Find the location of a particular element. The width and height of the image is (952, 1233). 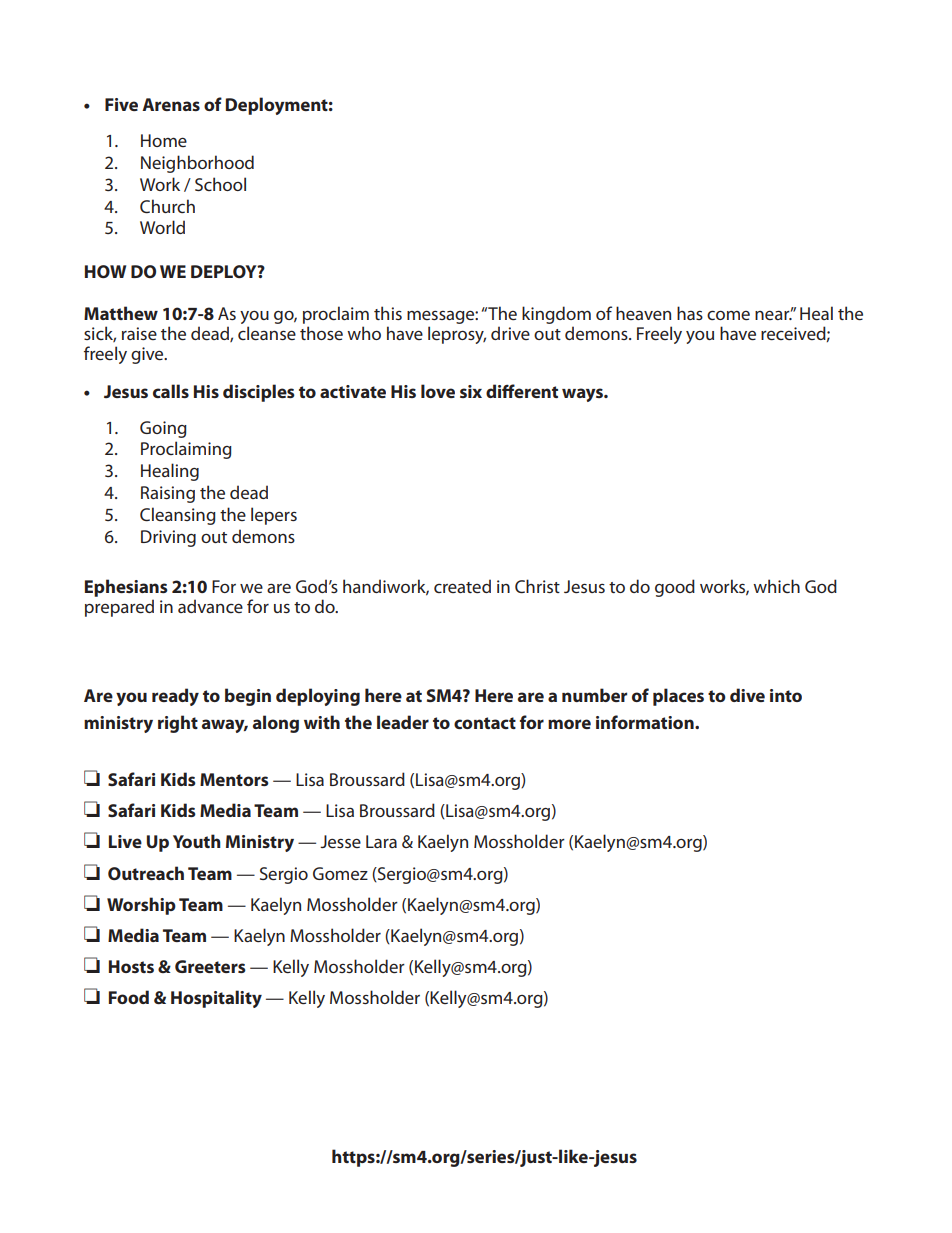

created is located at coordinates (462, 586).
